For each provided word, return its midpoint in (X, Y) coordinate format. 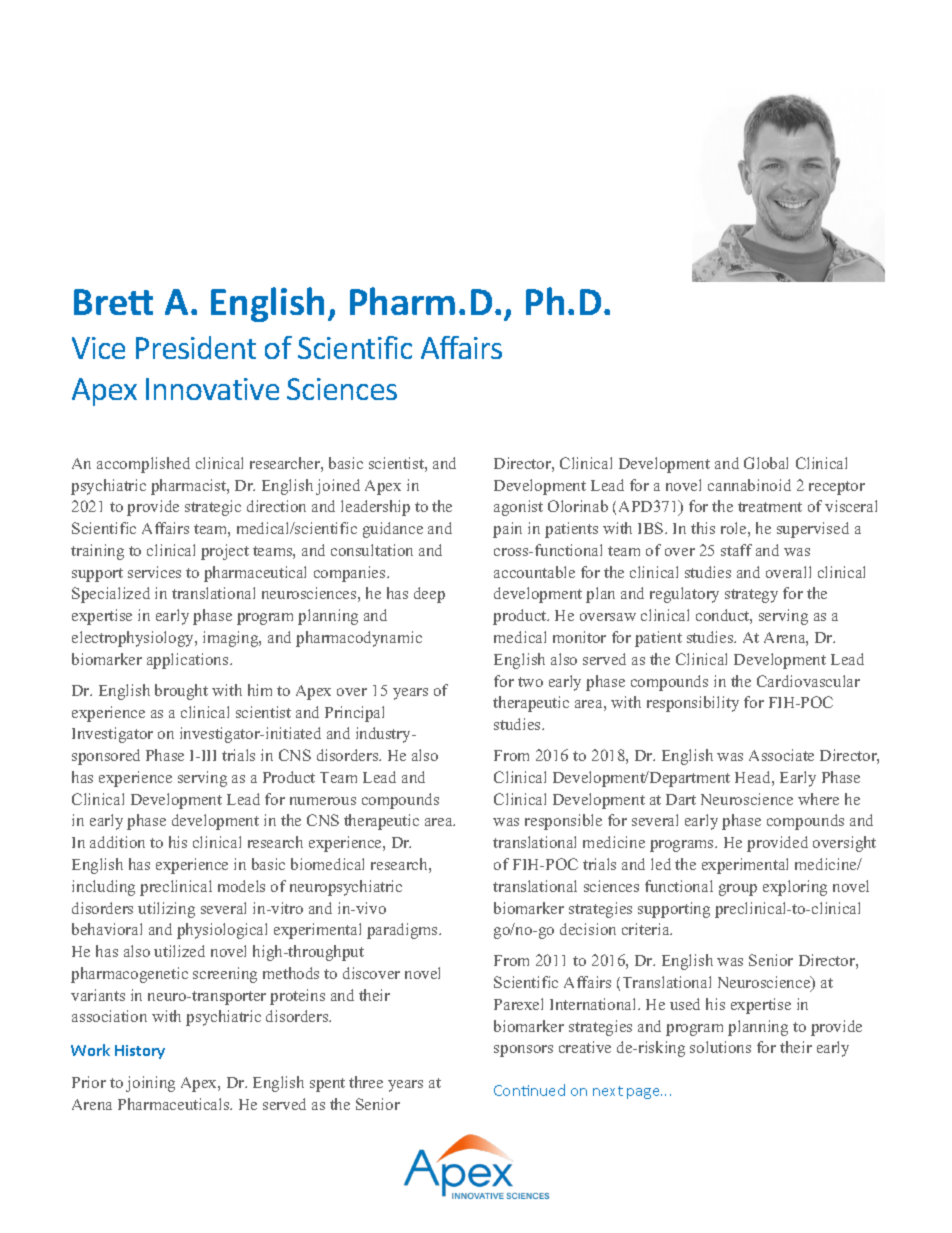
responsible (563, 822)
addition (117, 842)
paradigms (403, 931)
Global (766, 463)
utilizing (166, 910)
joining (150, 1084)
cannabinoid (749, 485)
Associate (781, 755)
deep (429, 595)
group (738, 890)
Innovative (212, 389)
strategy (751, 596)
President (196, 347)
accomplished (143, 465)
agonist (518, 508)
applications (189, 661)
